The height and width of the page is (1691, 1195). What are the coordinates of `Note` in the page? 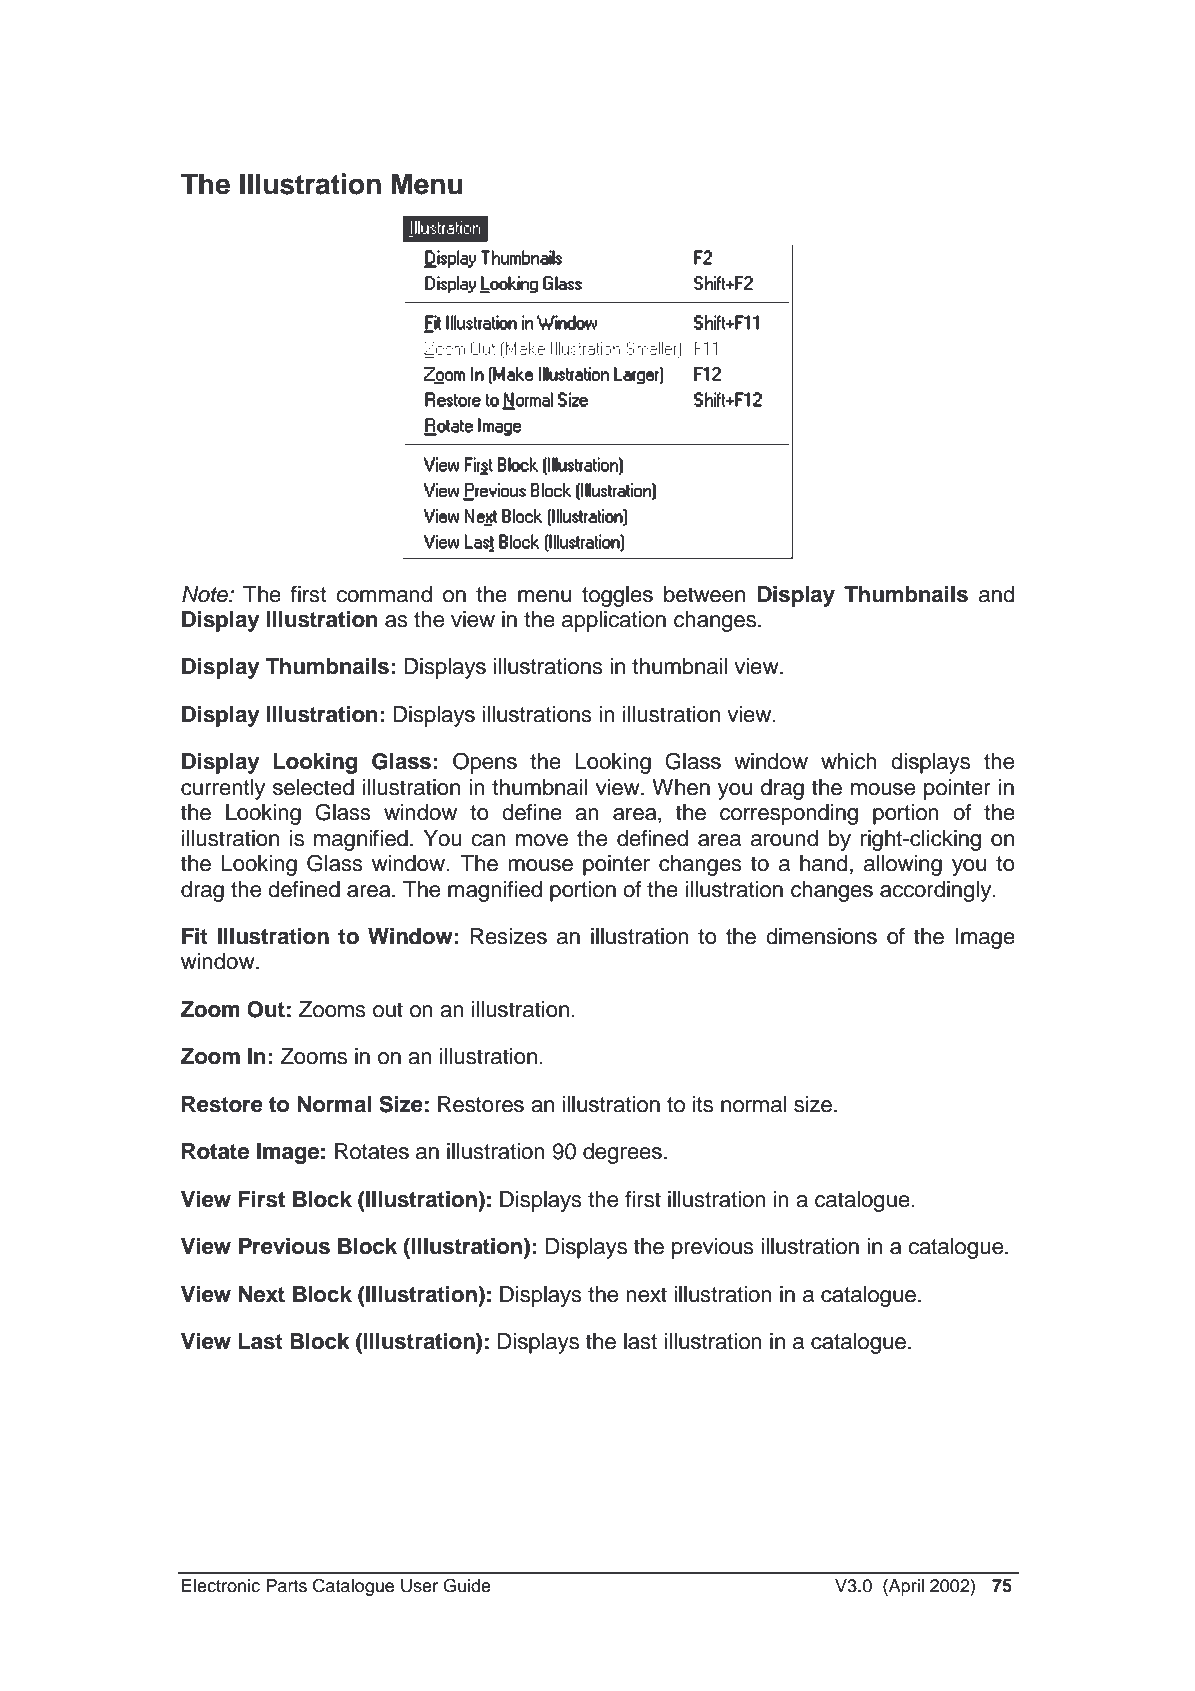 It's located at (206, 594).
